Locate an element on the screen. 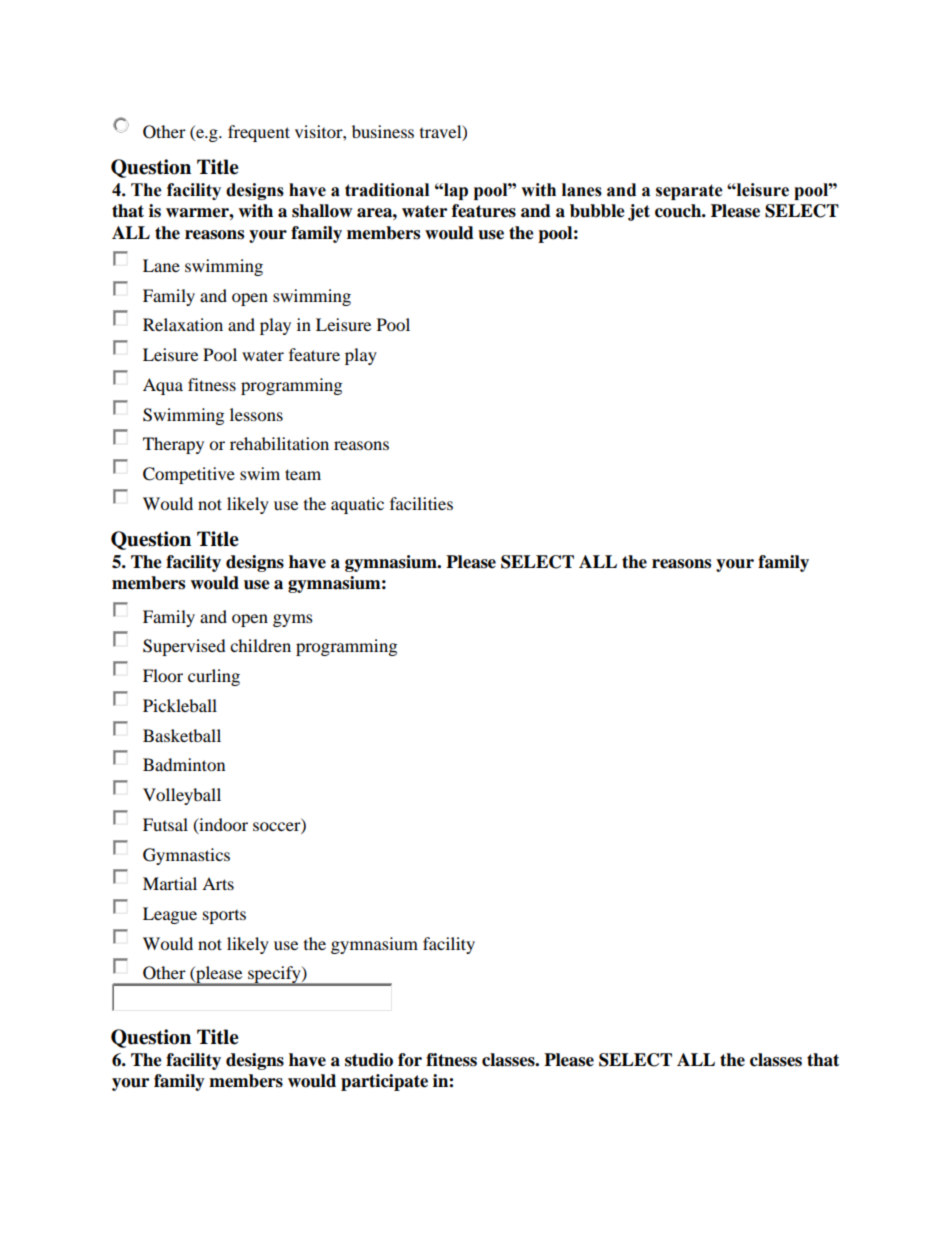 The height and width of the screenshot is (1233, 952). studio is located at coordinates (369, 1060).
